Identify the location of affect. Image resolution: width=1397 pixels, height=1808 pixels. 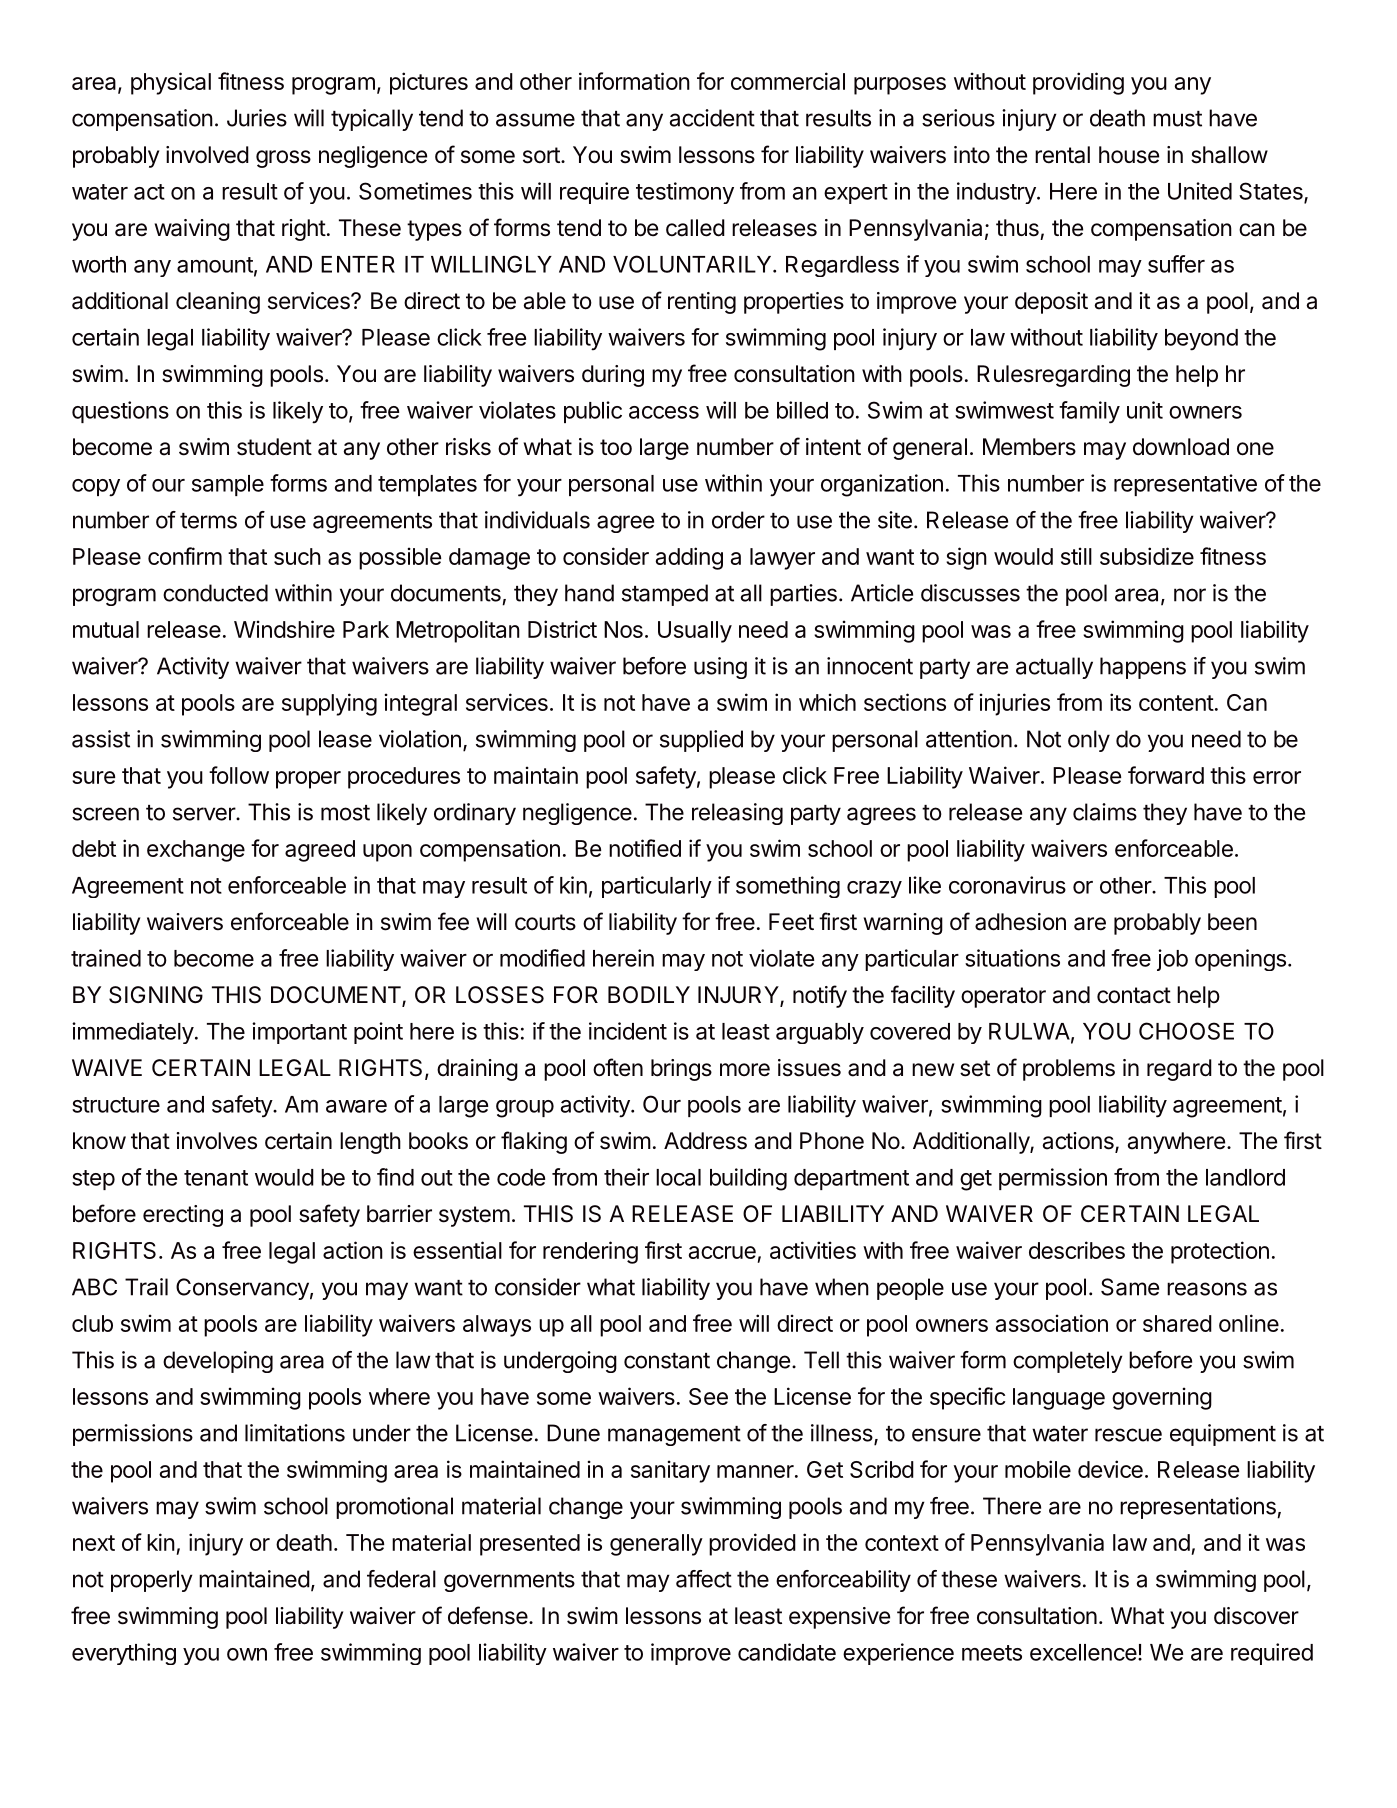
(704, 1579).
